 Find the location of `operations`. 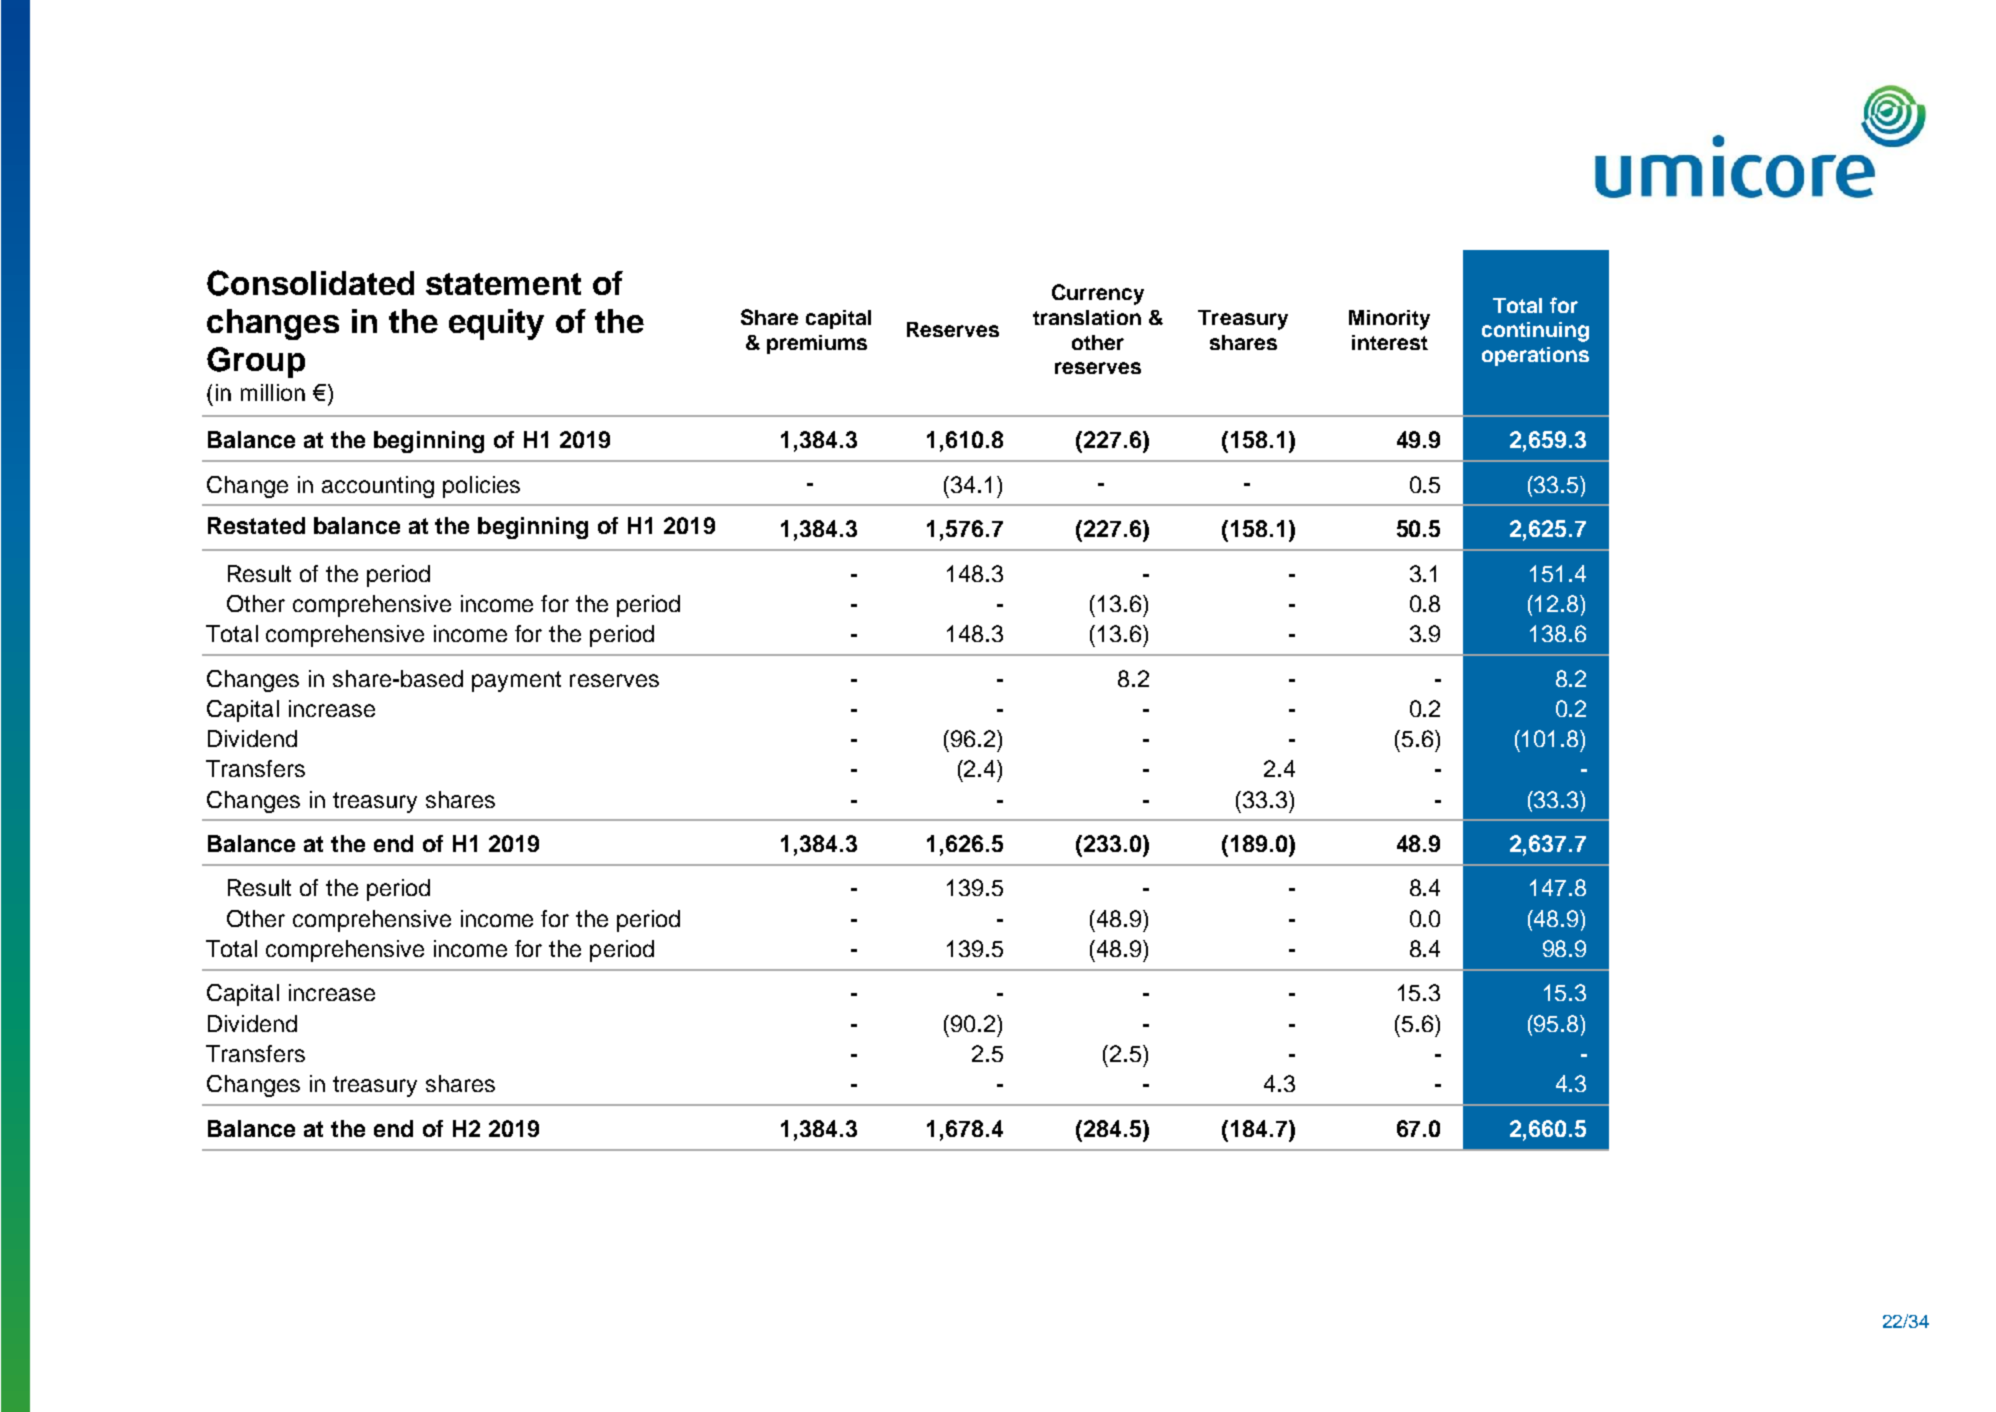

operations is located at coordinates (1535, 356).
